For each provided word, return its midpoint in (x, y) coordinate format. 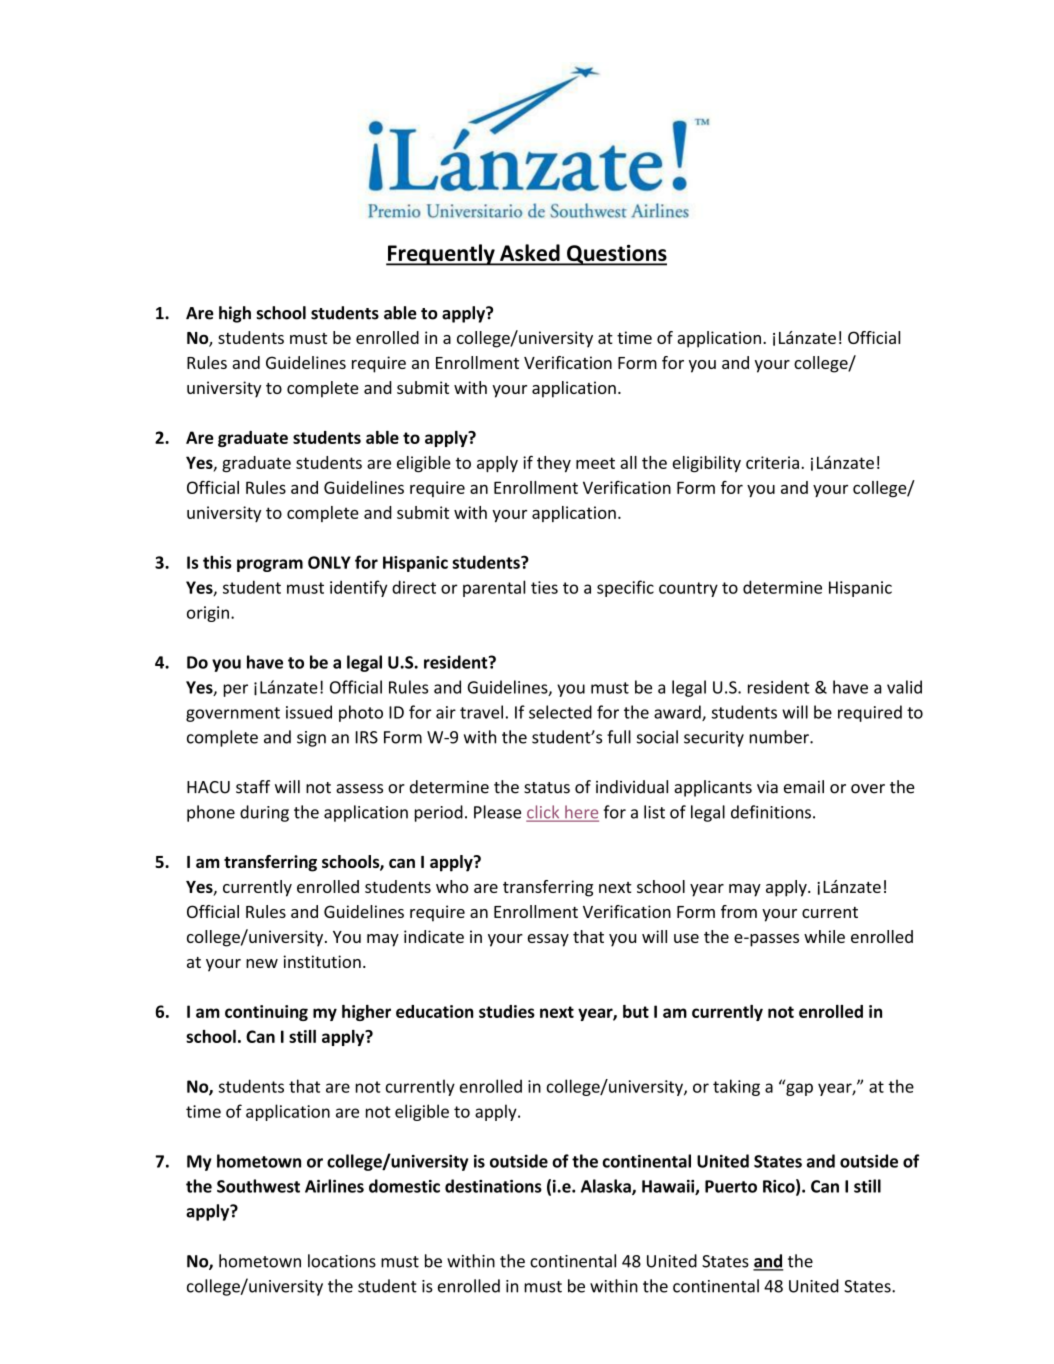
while (824, 936)
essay (548, 940)
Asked (530, 254)
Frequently (441, 255)
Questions (616, 255)
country (688, 589)
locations (342, 1261)
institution (322, 961)
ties (544, 587)
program (270, 565)
